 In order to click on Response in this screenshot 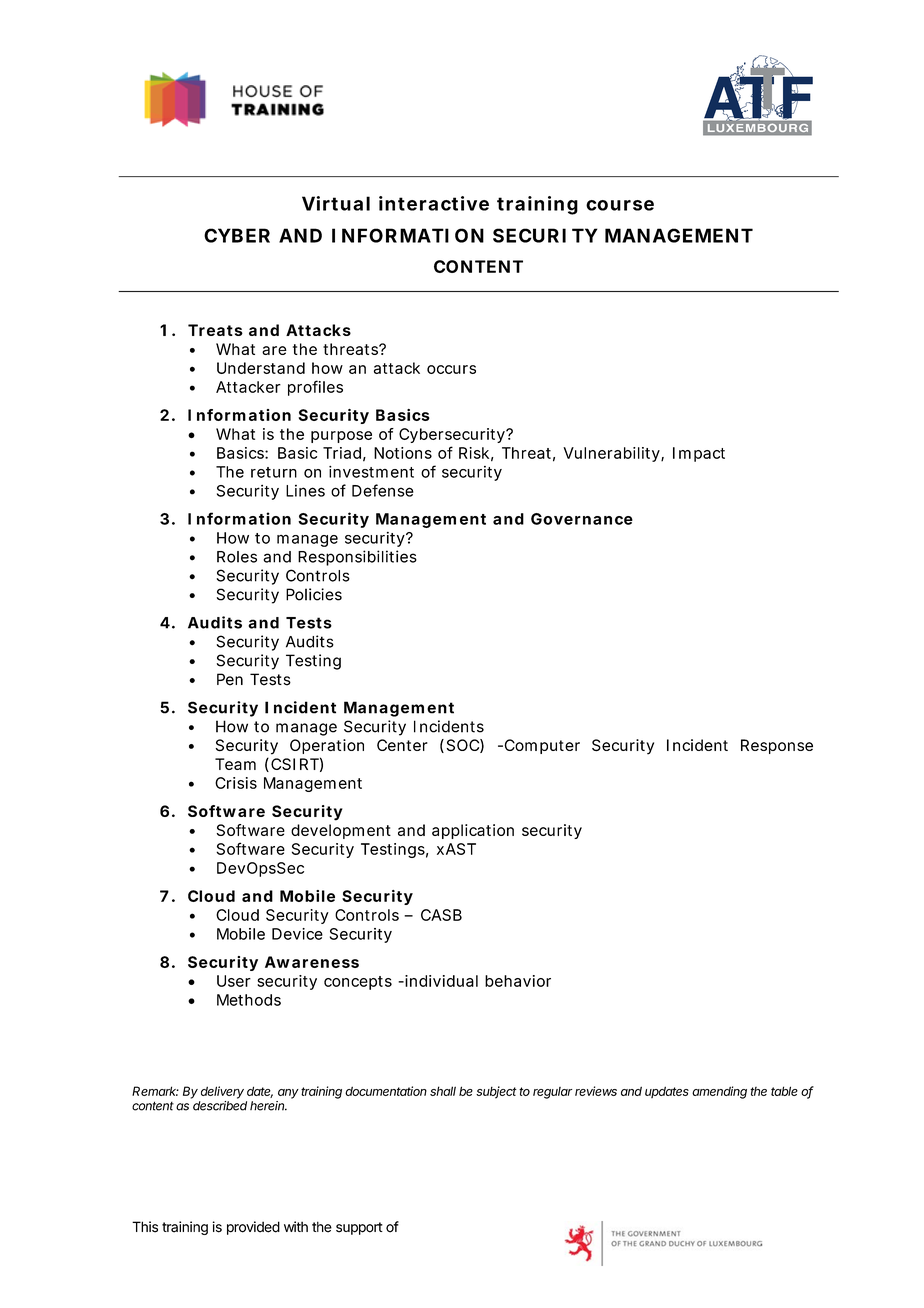, I will do `click(777, 746)`.
